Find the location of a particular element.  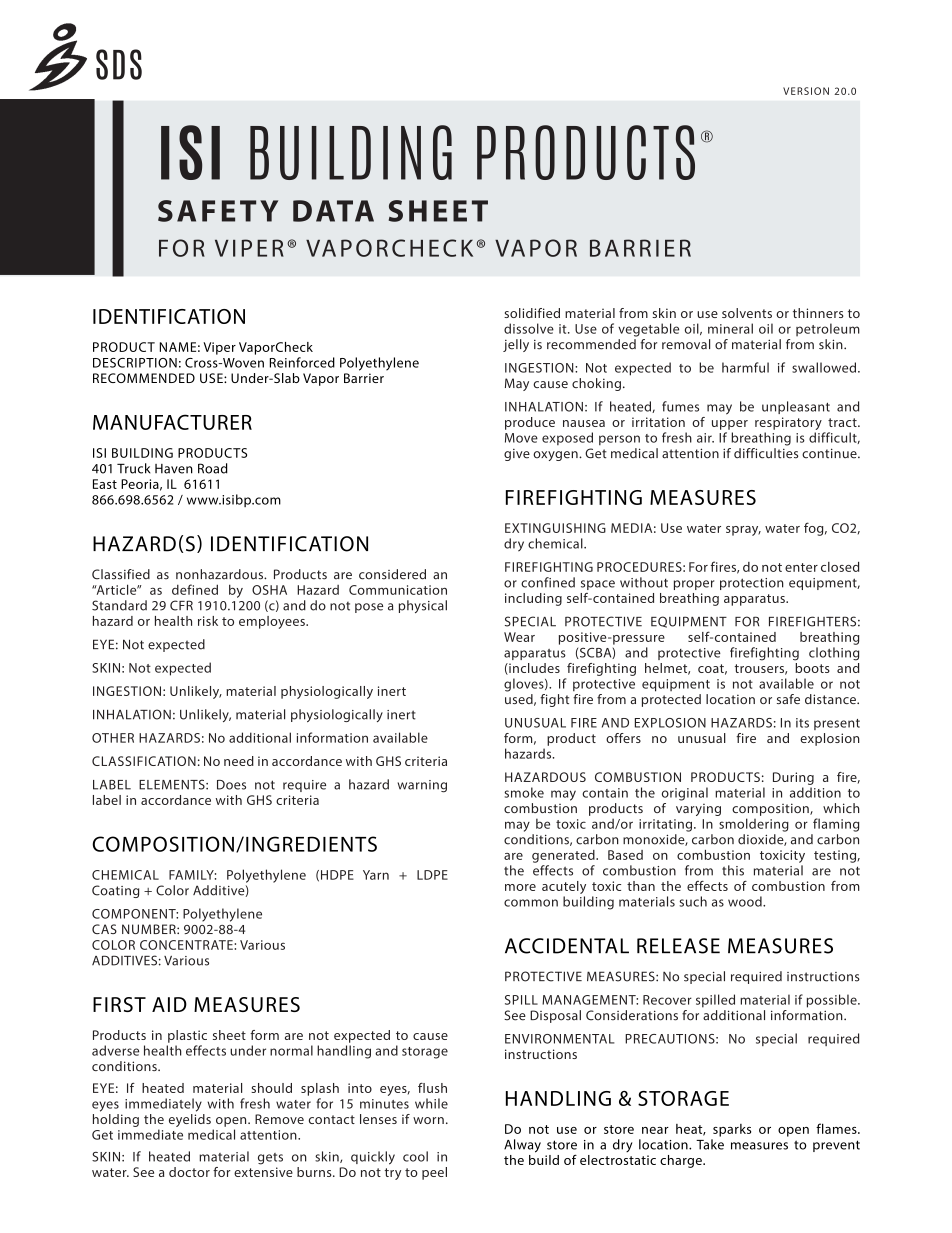

Alway is located at coordinates (522, 1146).
